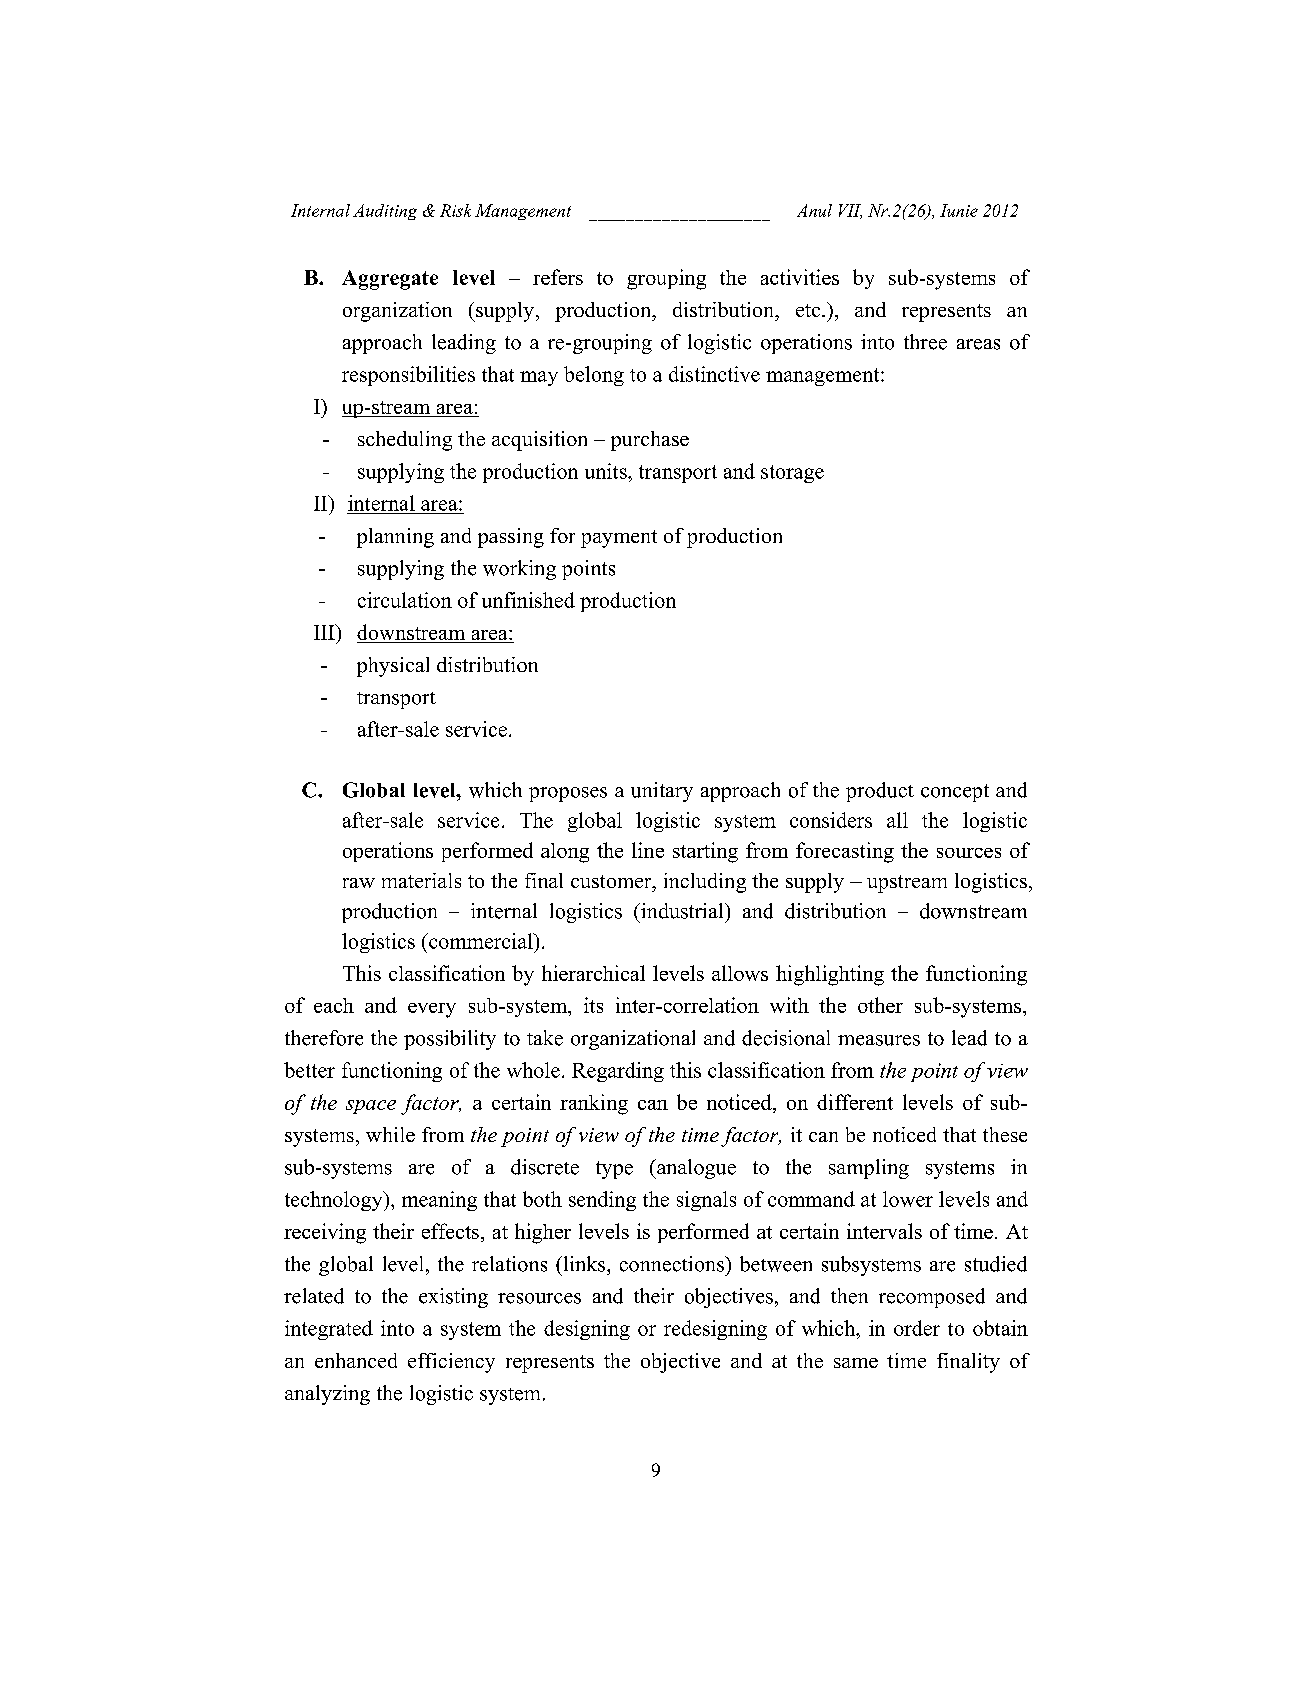 The height and width of the document is (1698, 1312). Describe the element at coordinates (917, 1328) in the document. I see `order` at that location.
